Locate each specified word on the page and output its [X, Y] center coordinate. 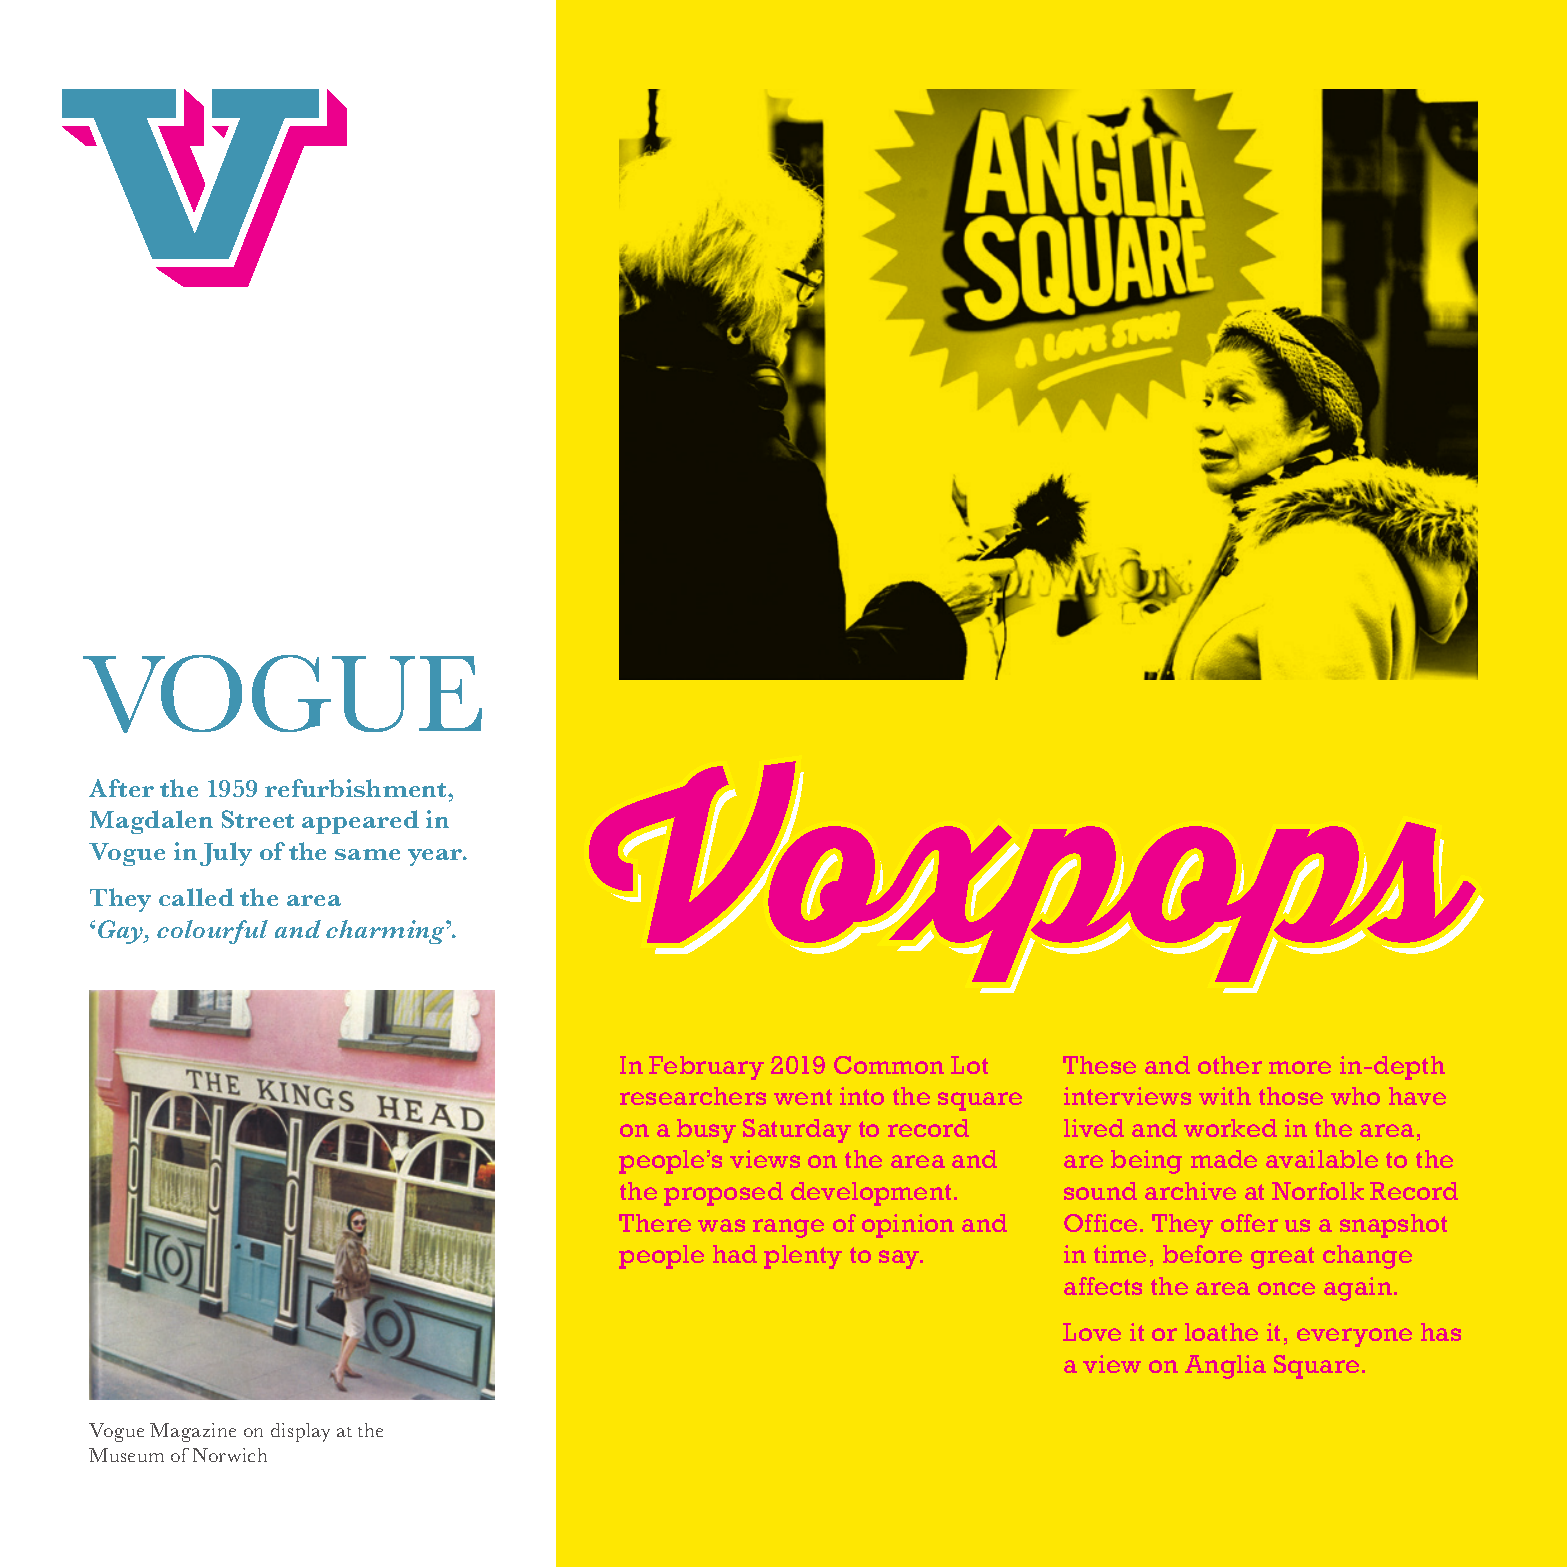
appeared [360, 822]
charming [386, 932]
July [226, 854]
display [300, 1432]
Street [258, 819]
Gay [122, 932]
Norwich [230, 1455]
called [196, 897]
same [367, 854]
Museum [126, 1455]
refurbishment [357, 788]
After [121, 788]
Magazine [193, 1432]
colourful [212, 932]
